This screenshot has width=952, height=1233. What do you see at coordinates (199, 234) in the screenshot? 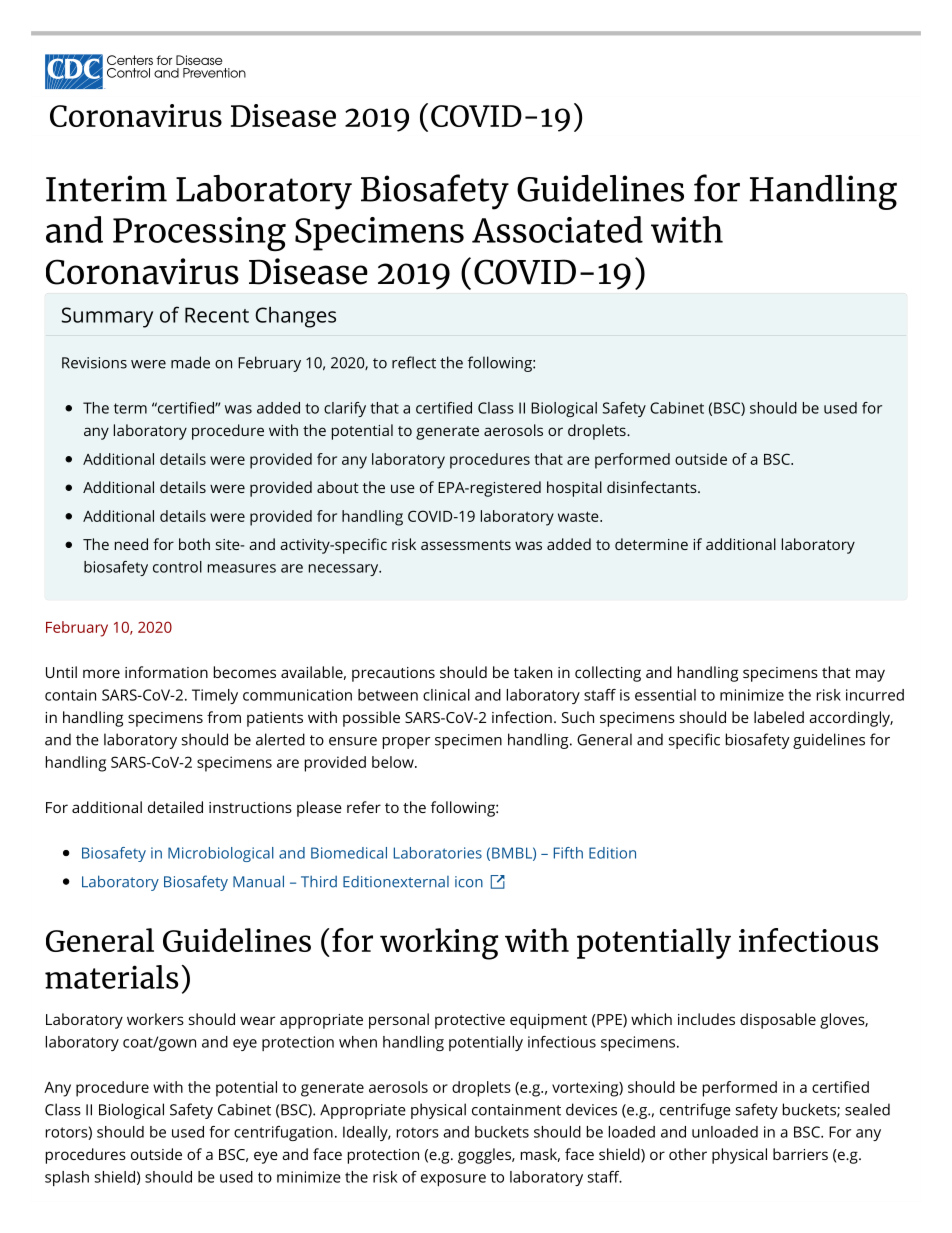
I see `Processing` at bounding box center [199, 234].
